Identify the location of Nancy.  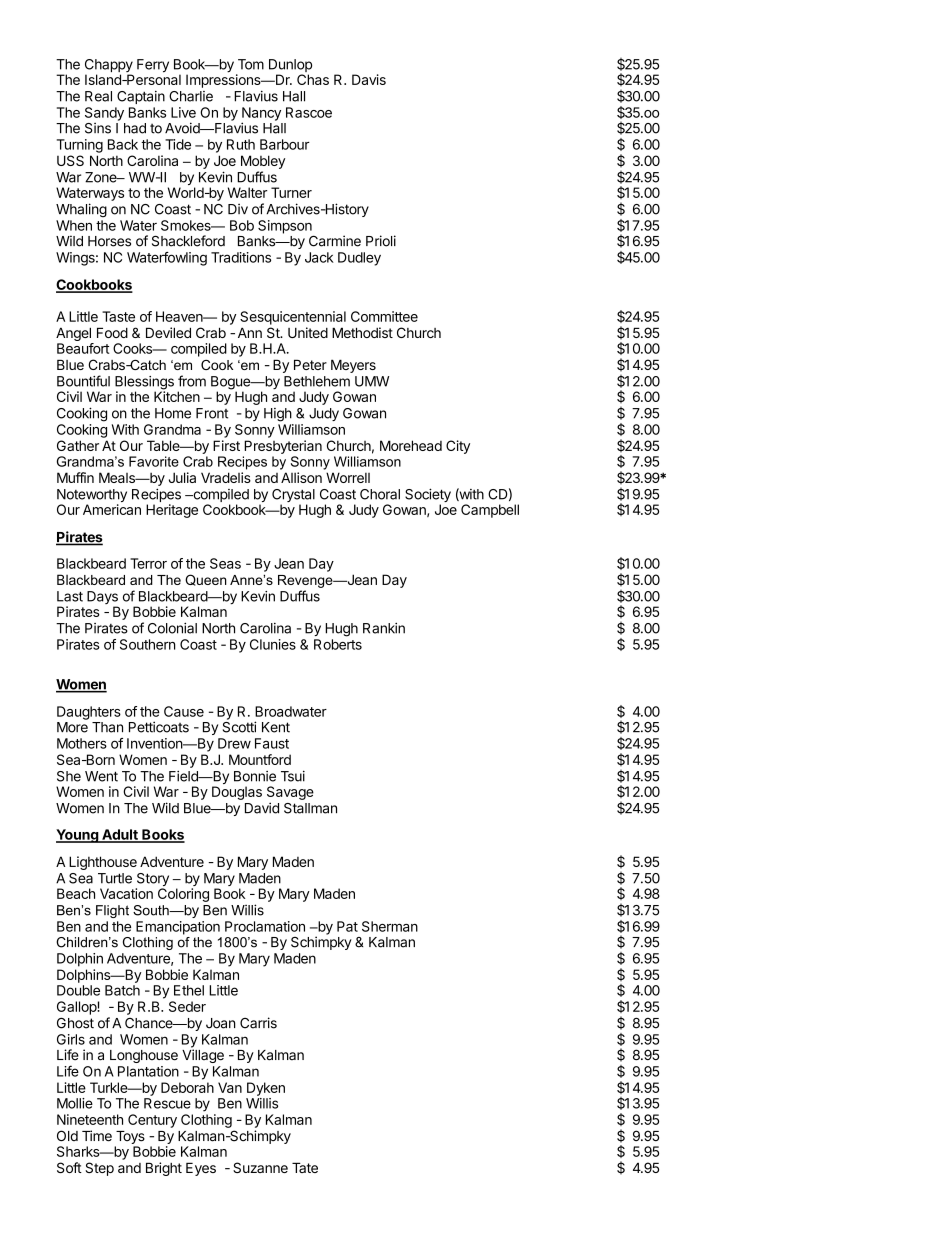
(261, 115).
